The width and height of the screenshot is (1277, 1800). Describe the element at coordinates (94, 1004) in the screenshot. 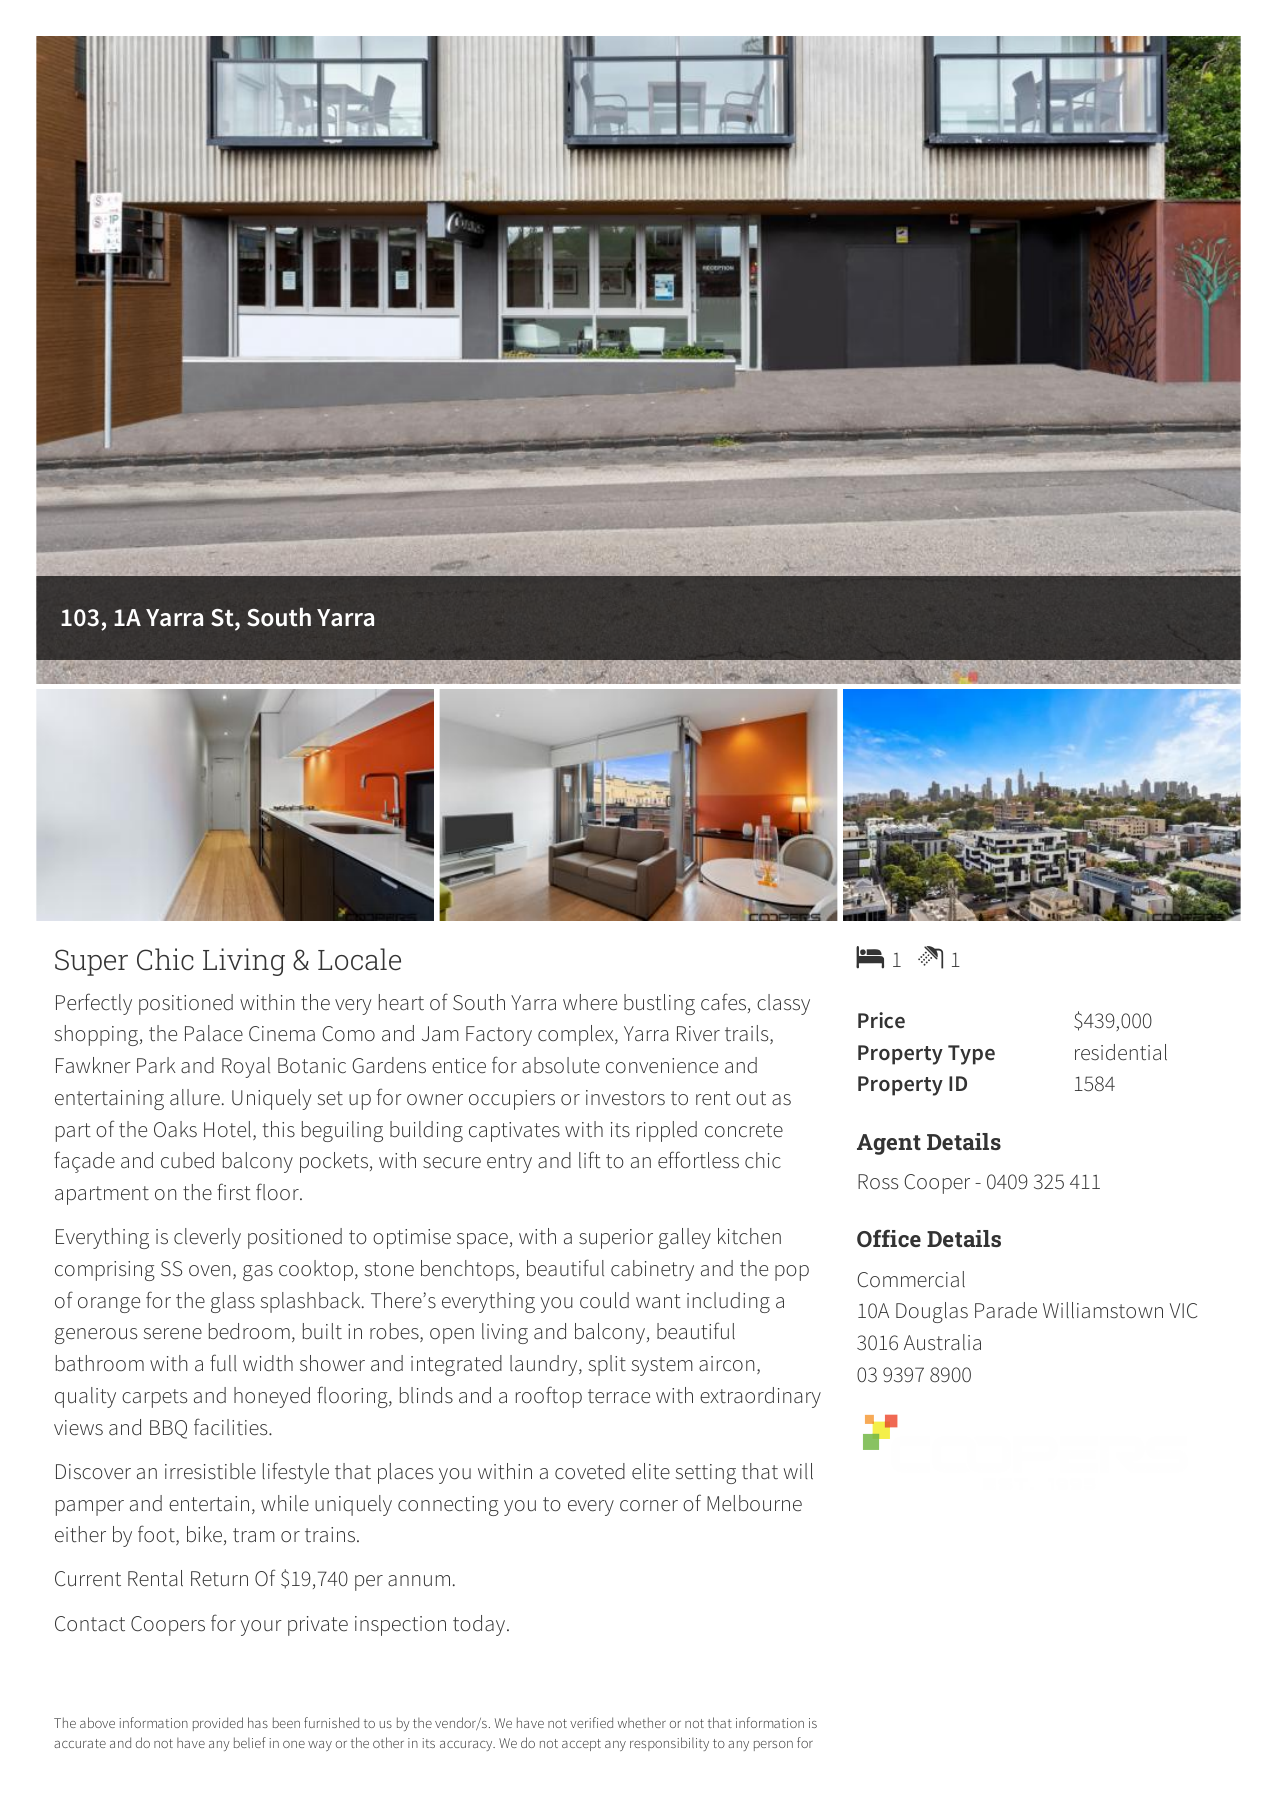

I see `Perfectly` at that location.
